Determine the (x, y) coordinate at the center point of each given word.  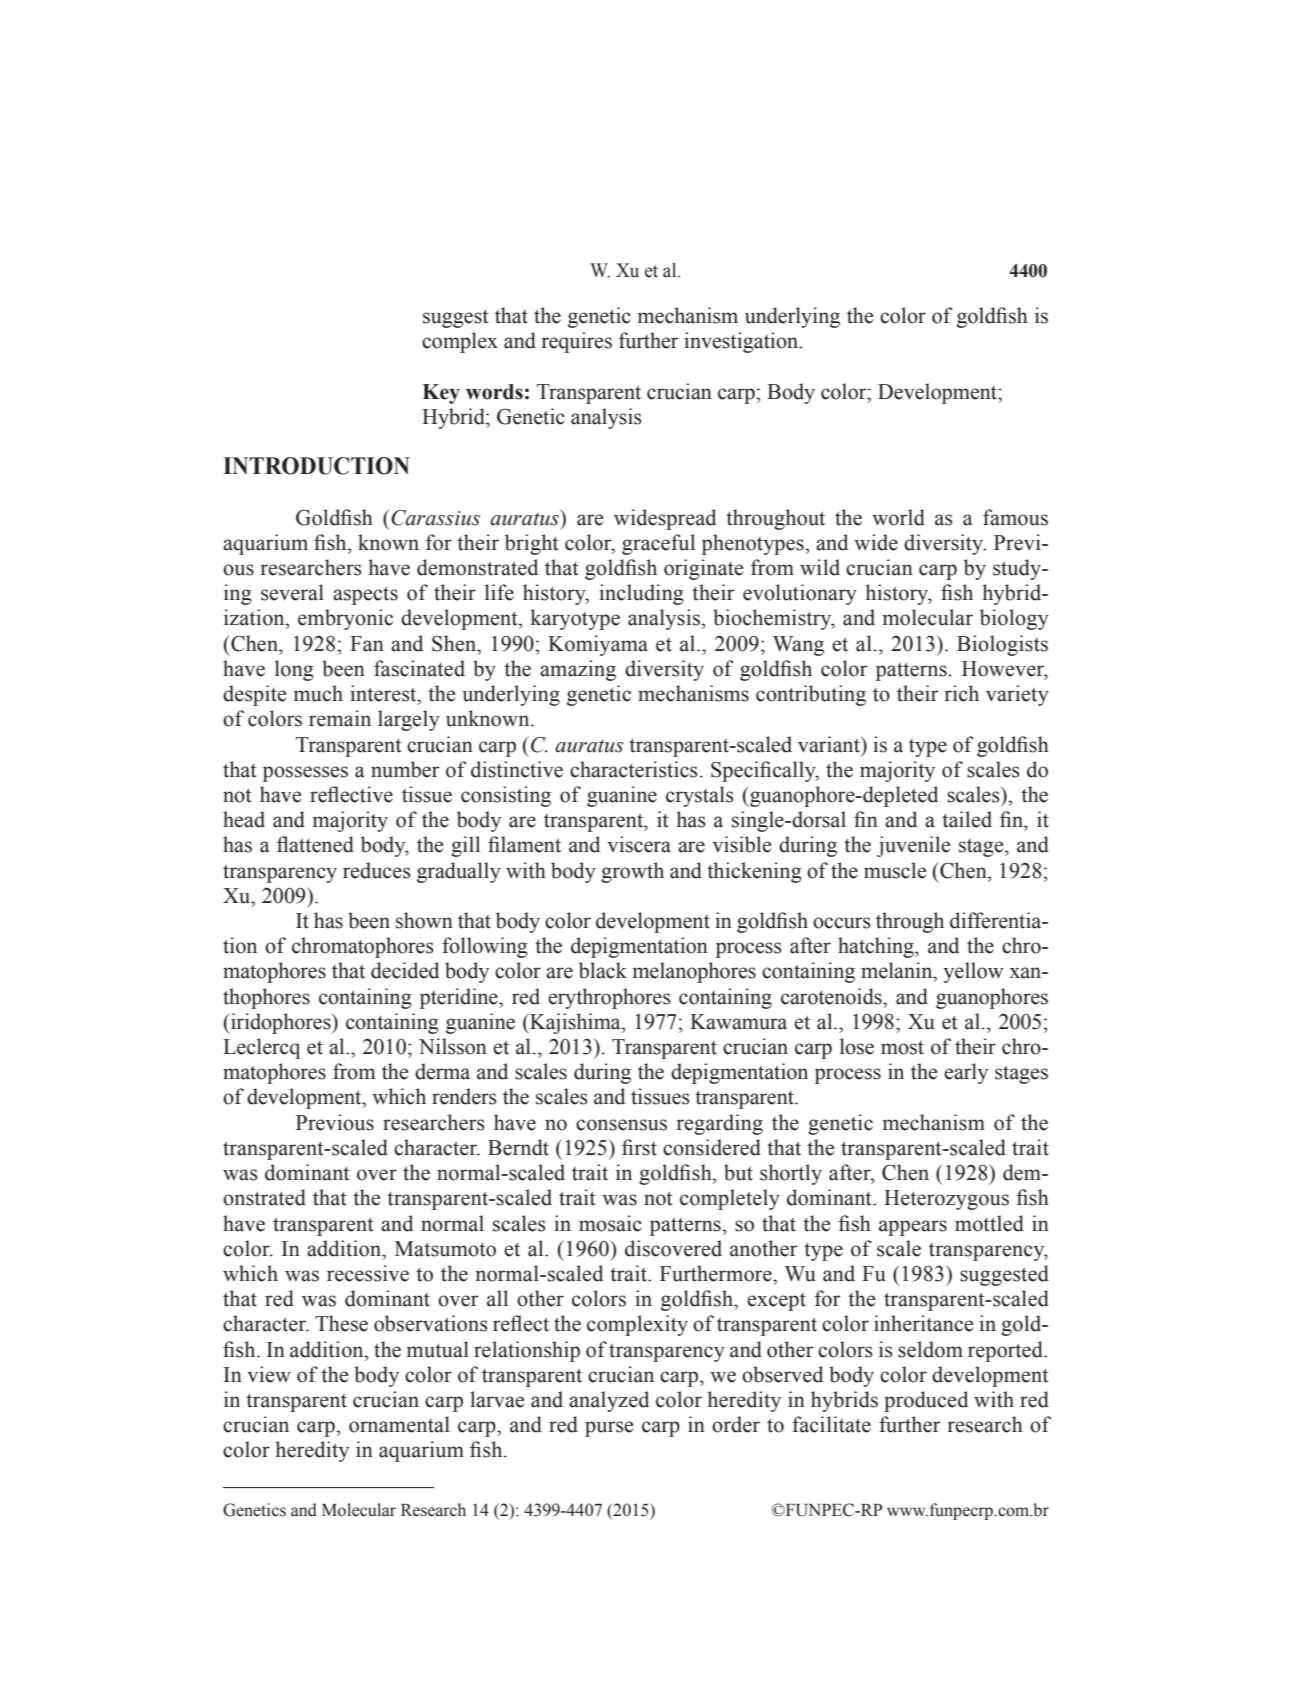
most (902, 1048)
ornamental (399, 1424)
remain (340, 718)
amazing (578, 670)
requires (576, 342)
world (898, 517)
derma (442, 1071)
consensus (621, 1125)
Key (441, 394)
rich (961, 693)
